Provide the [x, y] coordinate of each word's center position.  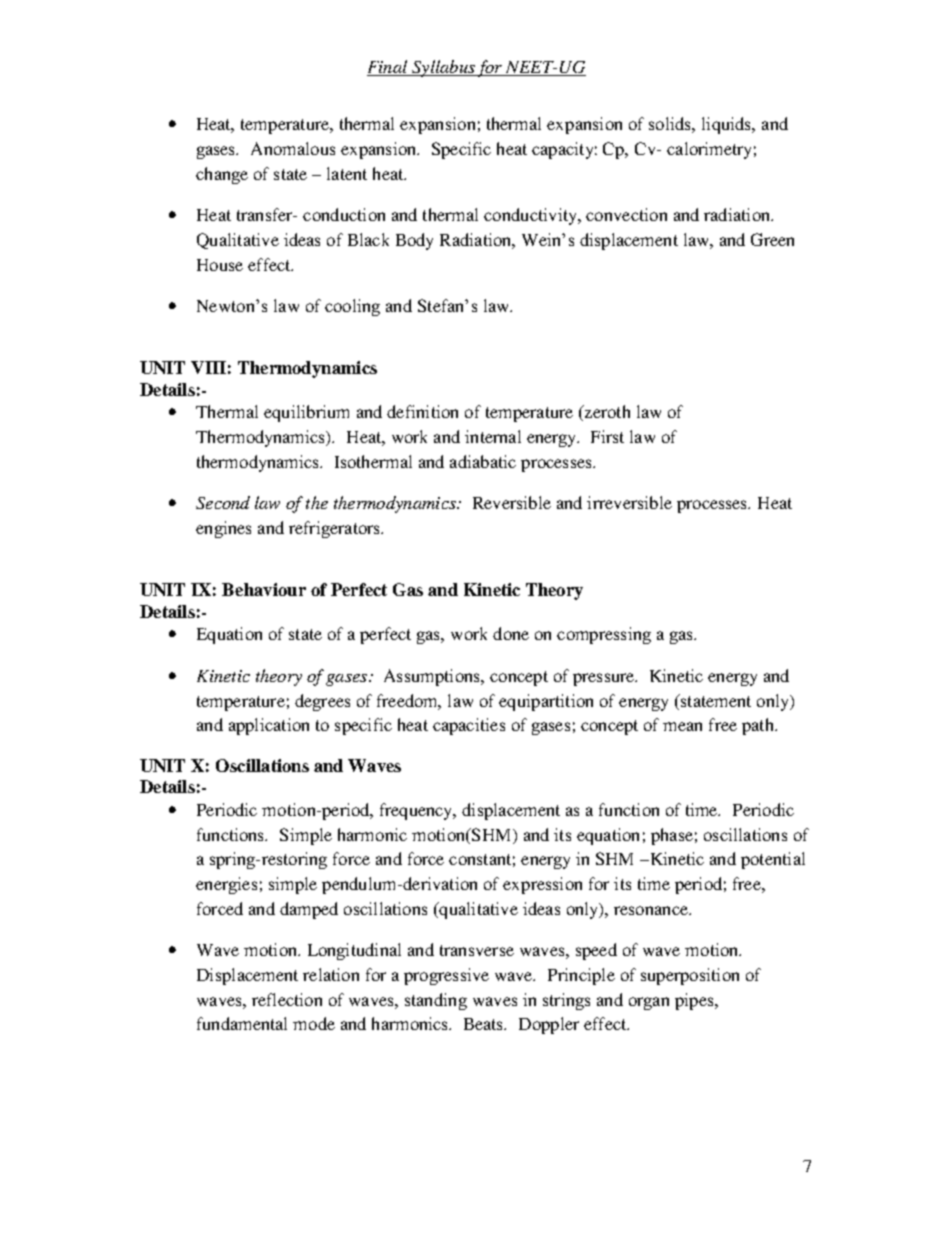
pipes [695, 1001]
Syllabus [443, 68]
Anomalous [293, 148]
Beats [485, 1024]
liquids [728, 125]
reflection [287, 999]
